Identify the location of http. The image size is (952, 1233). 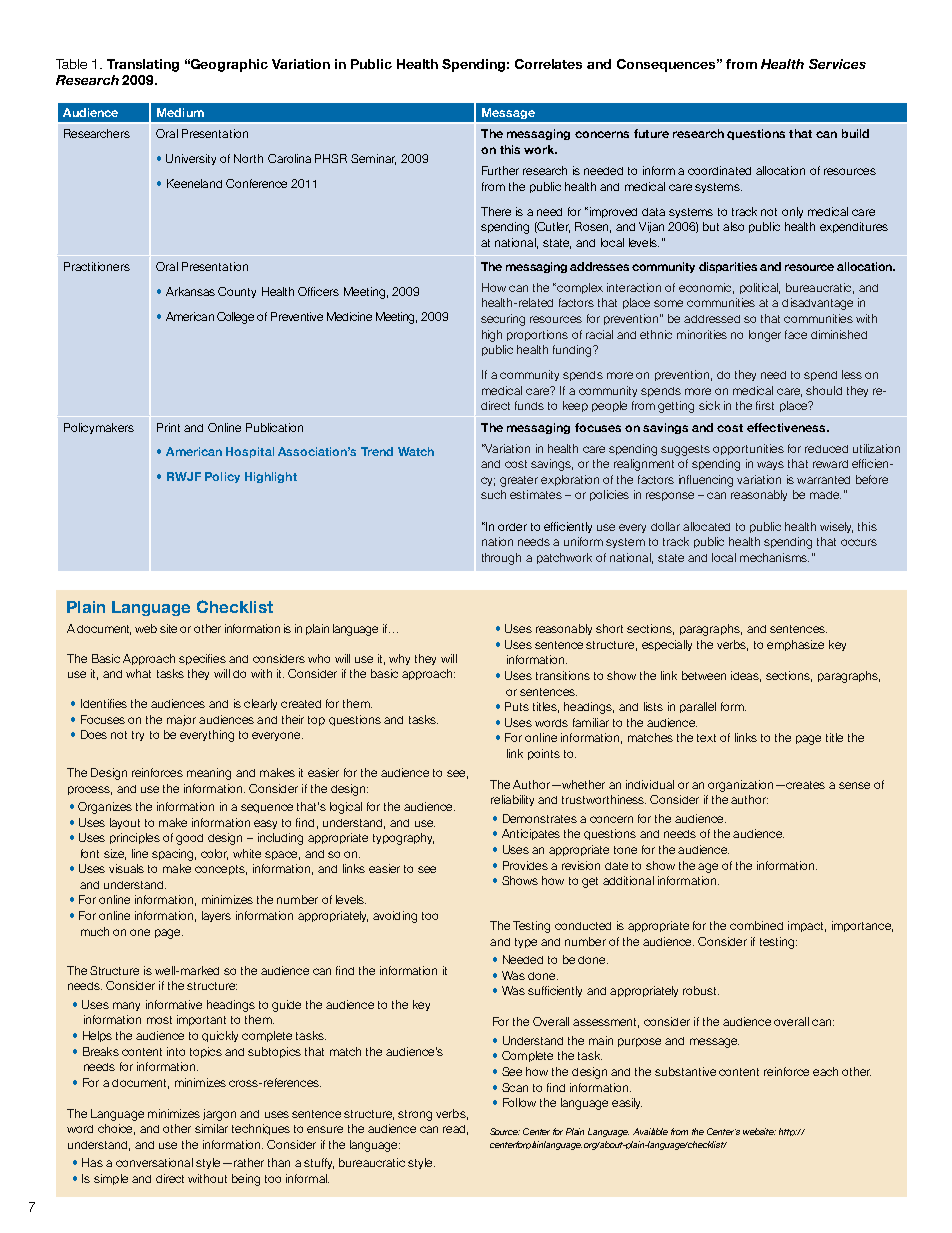
(788, 1132).
